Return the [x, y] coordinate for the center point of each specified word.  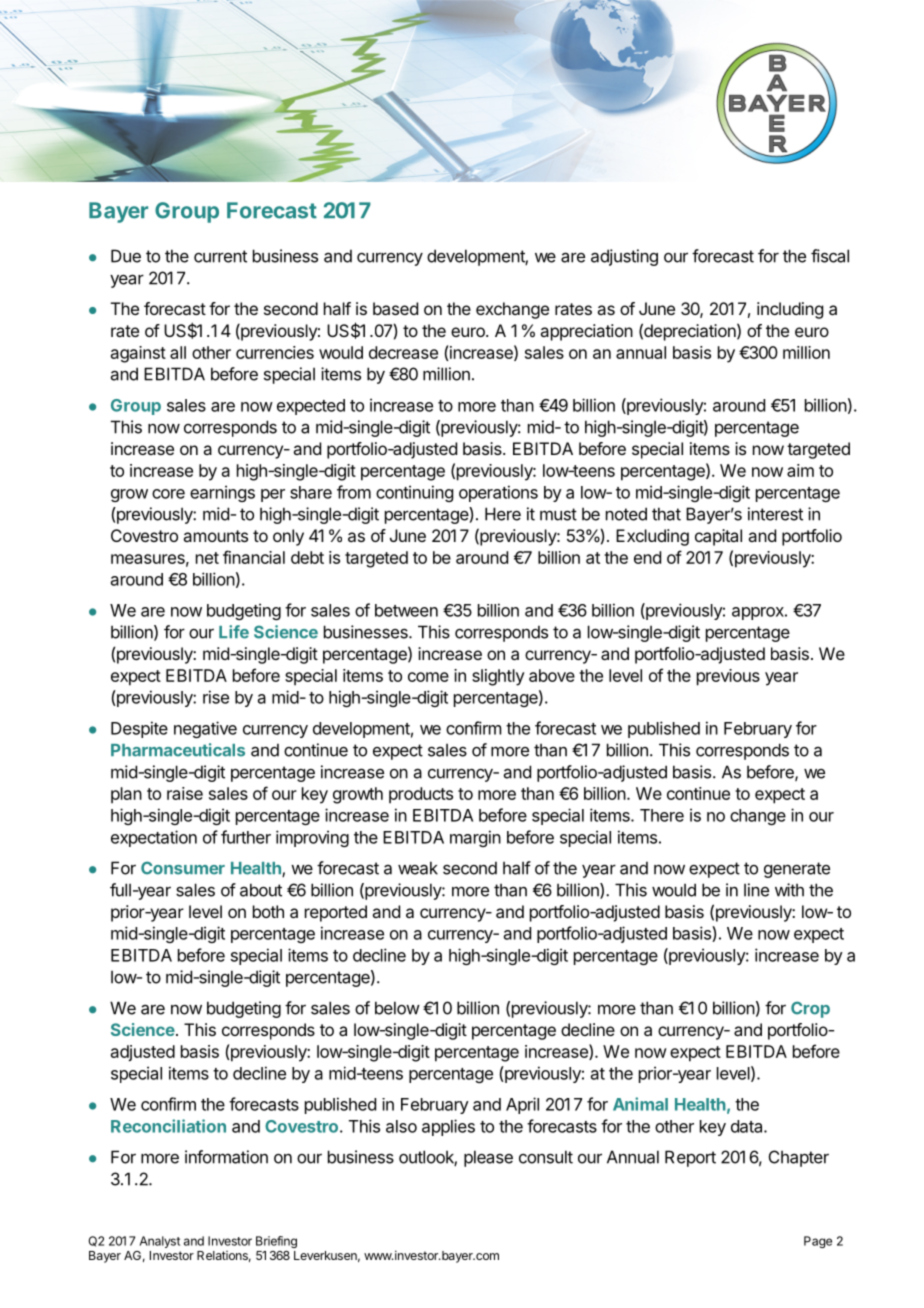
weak [418, 868]
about [261, 890]
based [395, 308]
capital [718, 537]
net [207, 558]
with [789, 890]
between [406, 610]
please [488, 1158]
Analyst [160, 1242]
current [220, 256]
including [790, 310]
